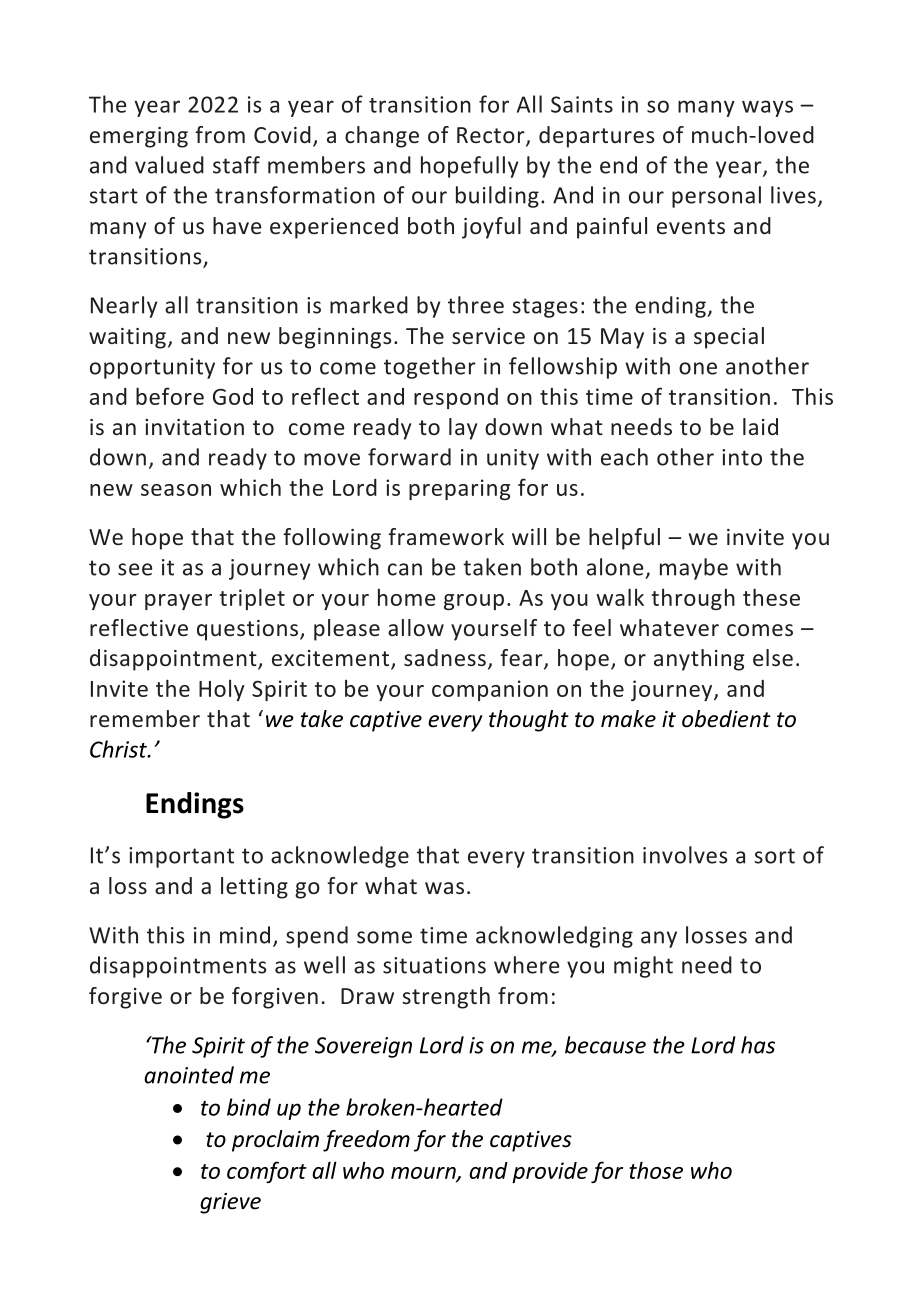  What do you see at coordinates (685, 855) in the screenshot?
I see `involves` at bounding box center [685, 855].
